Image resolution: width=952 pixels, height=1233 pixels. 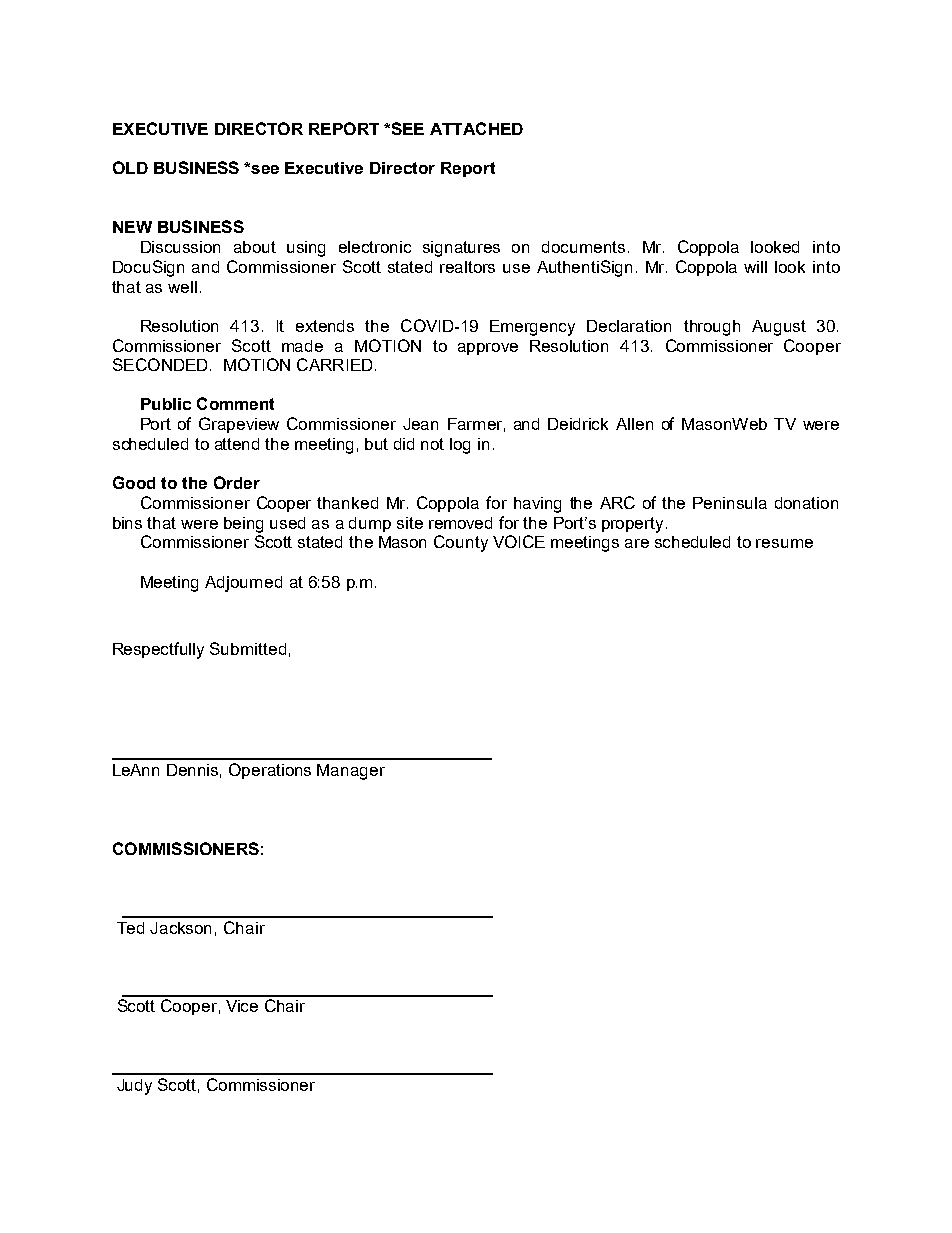 What do you see at coordinates (755, 267) in the screenshot?
I see `will` at bounding box center [755, 267].
